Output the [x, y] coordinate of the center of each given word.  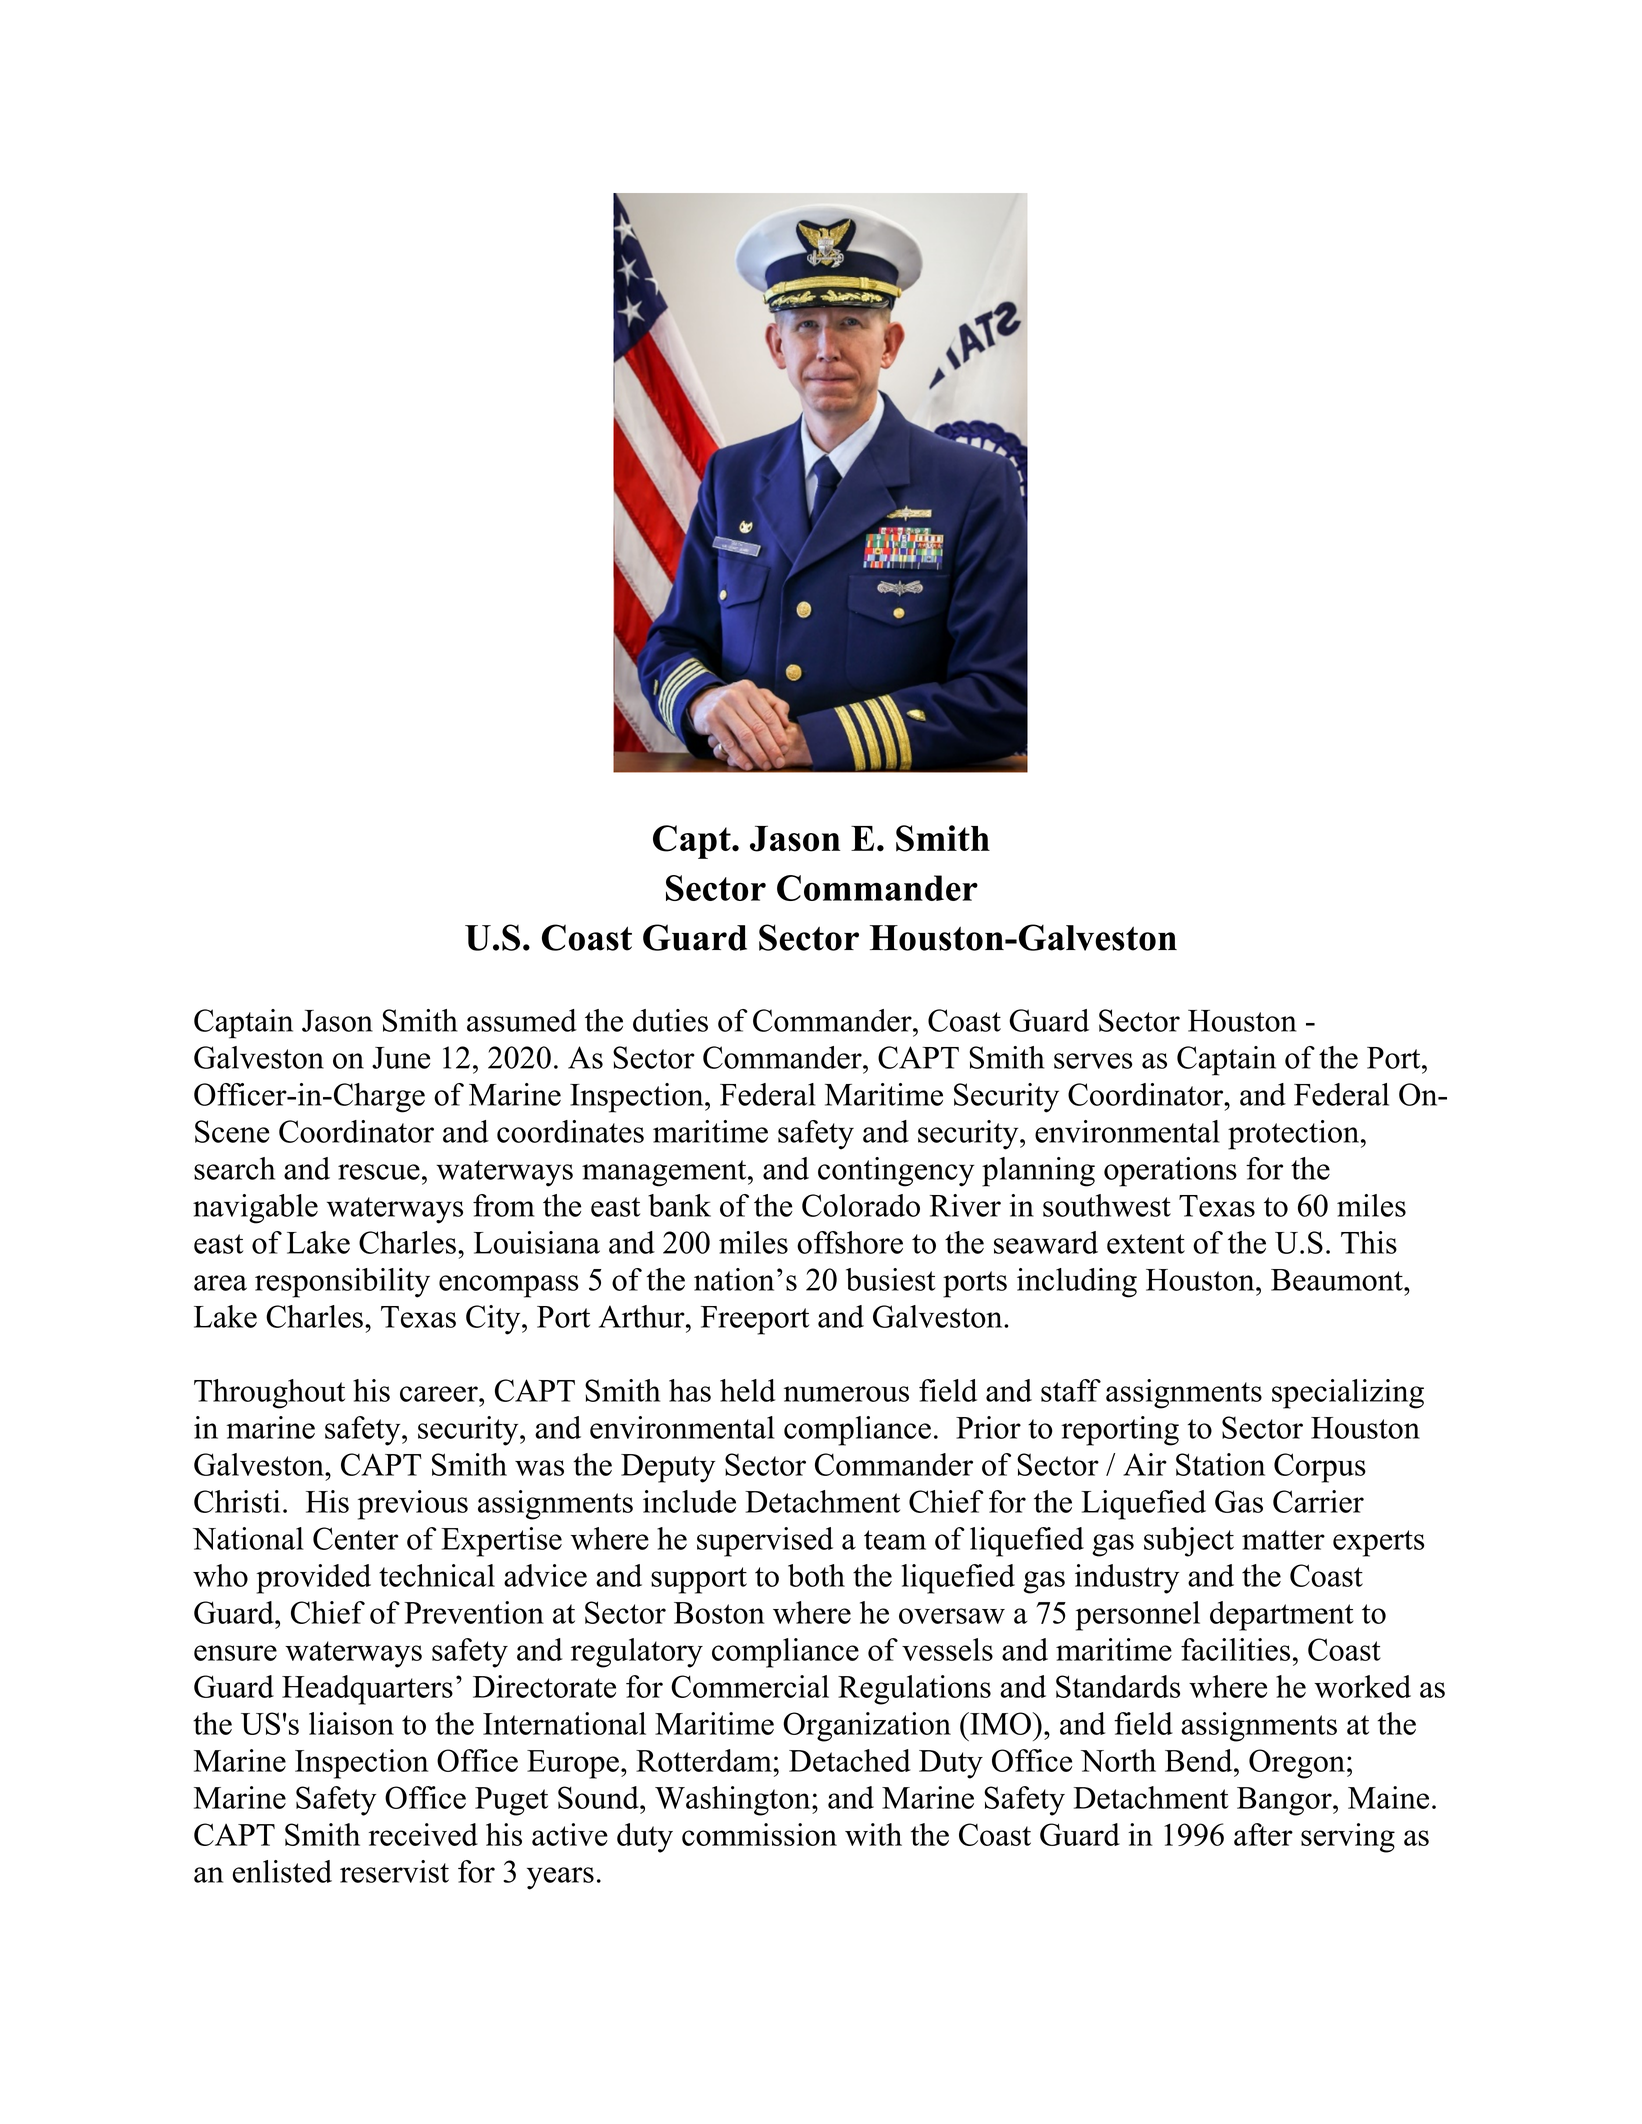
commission [759, 1834]
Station [1220, 1464]
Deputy [668, 1468]
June [401, 1058]
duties [670, 1020]
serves [1093, 1061]
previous [413, 1505]
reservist [394, 1871]
